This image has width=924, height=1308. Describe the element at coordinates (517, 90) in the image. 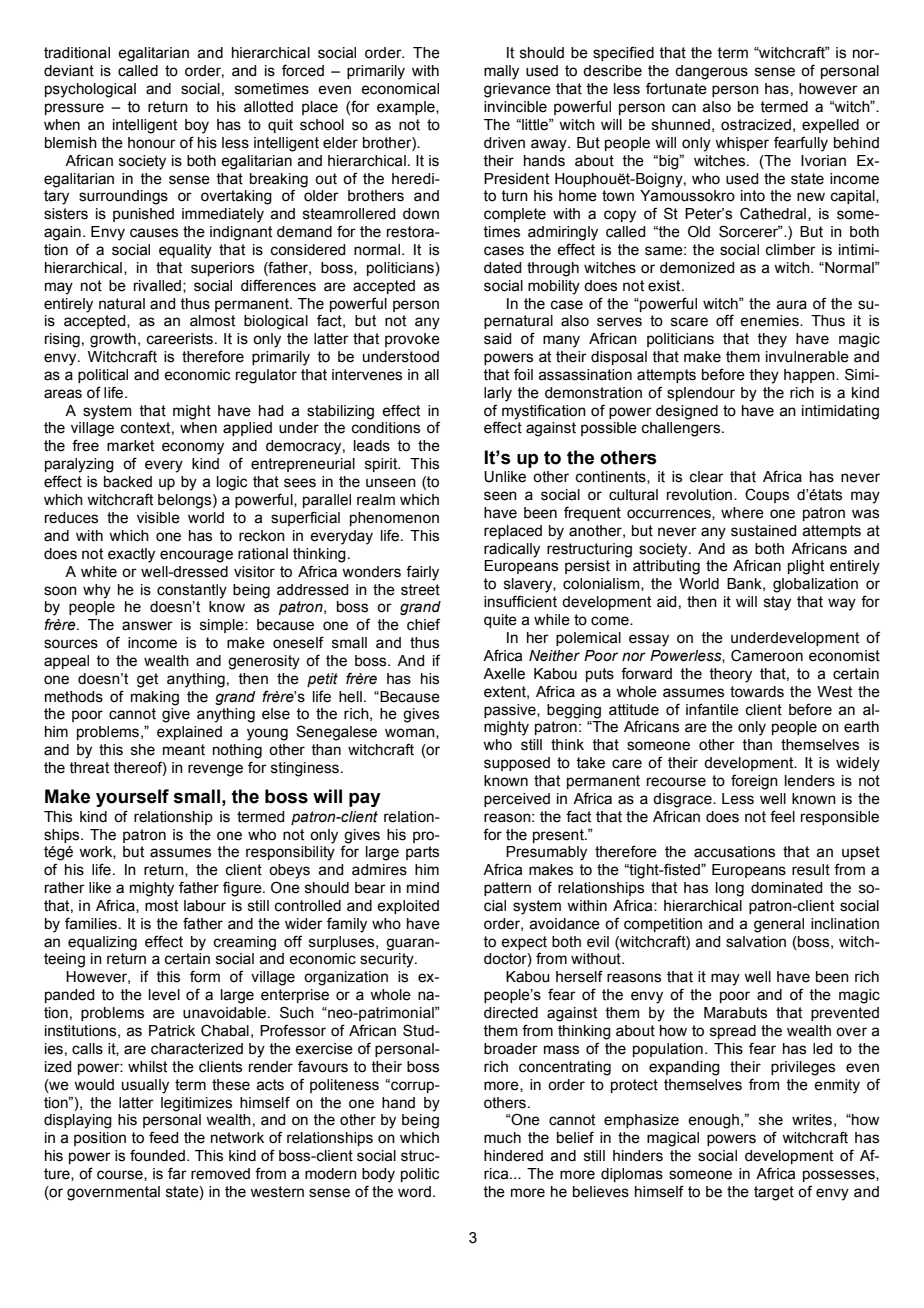

I see `grievance` at that location.
